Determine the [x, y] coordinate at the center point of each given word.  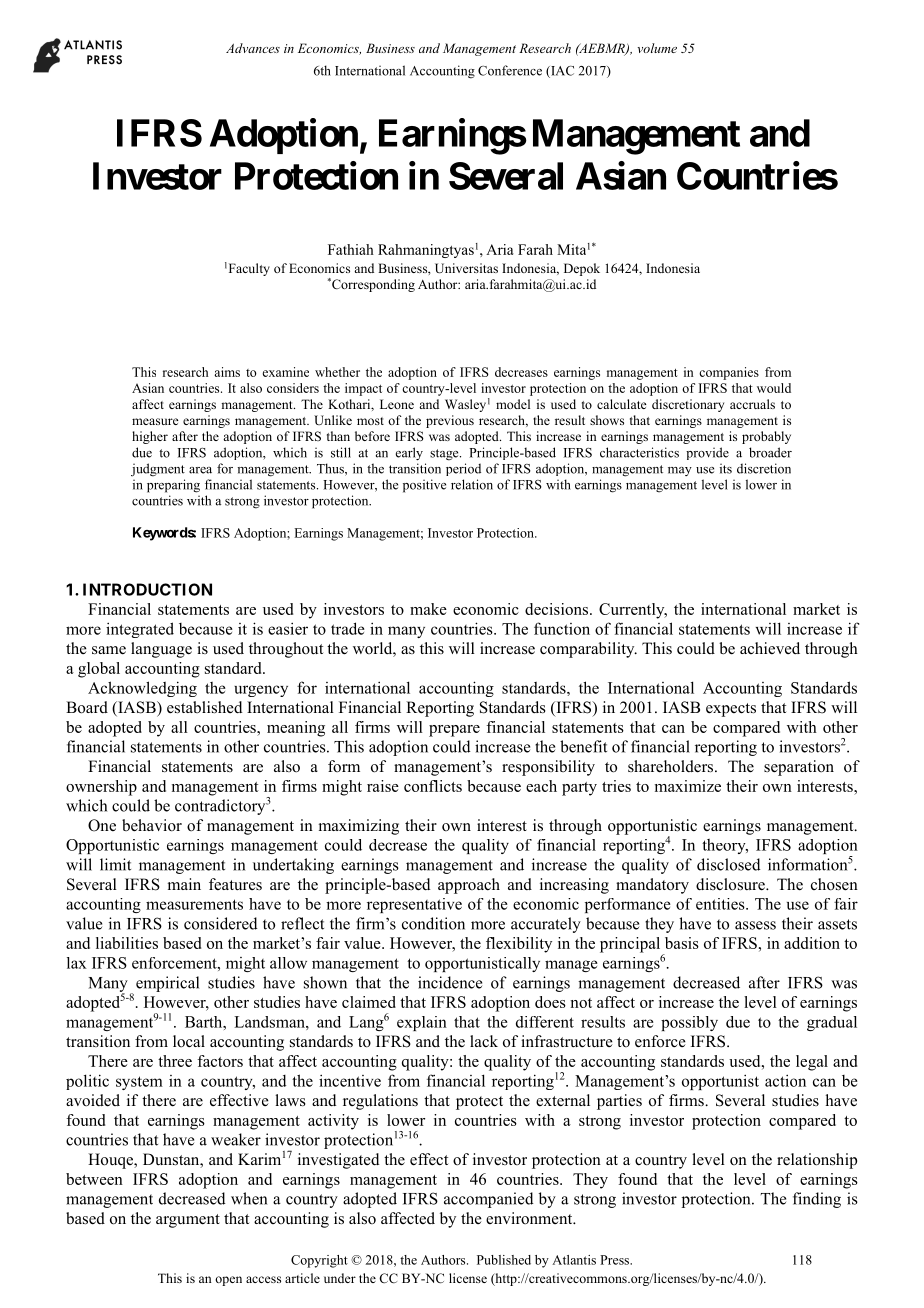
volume [657, 48]
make [428, 609]
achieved [770, 648]
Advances [253, 48]
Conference [510, 70]
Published [504, 1260]
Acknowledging [142, 689]
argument [188, 1221]
